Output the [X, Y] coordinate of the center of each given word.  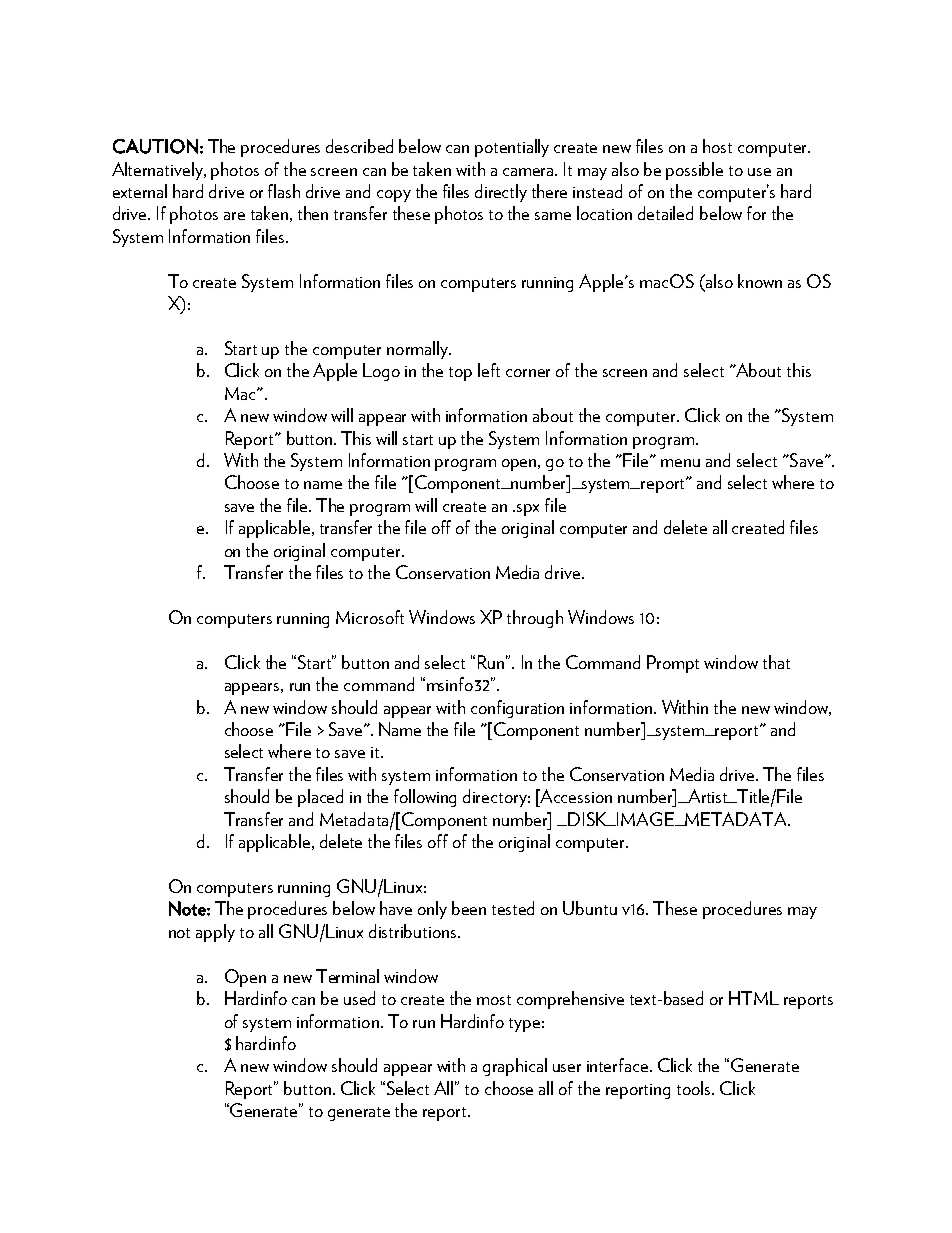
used [359, 998]
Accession [575, 796]
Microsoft [370, 617]
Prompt [673, 664]
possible [694, 171]
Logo [381, 372]
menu [680, 463]
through [535, 619]
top [460, 374]
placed [320, 798]
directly [501, 193]
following [425, 798]
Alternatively [159, 171]
